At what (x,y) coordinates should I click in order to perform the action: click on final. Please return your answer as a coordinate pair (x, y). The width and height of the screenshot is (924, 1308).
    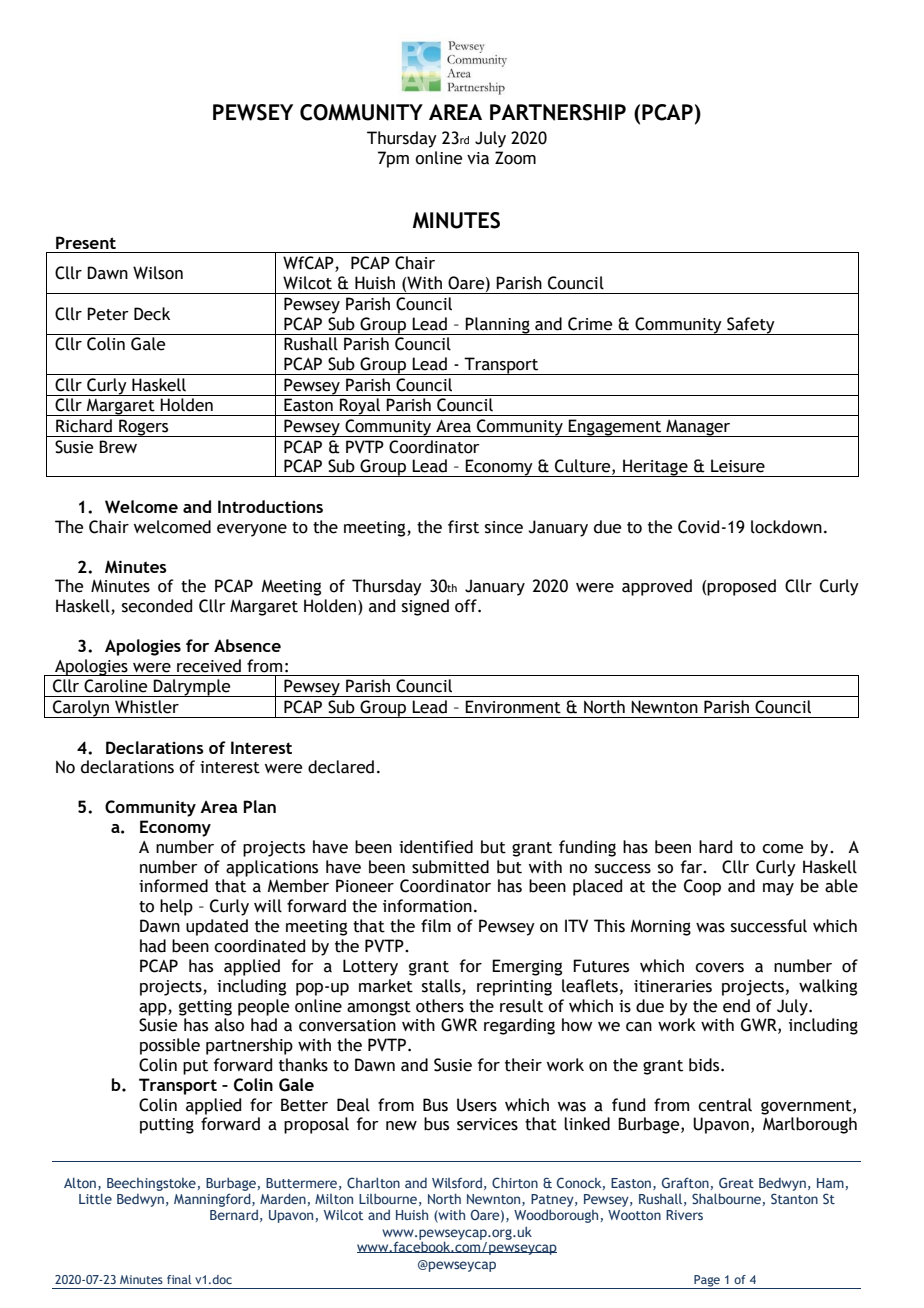
    Looking at the image, I should click on (179, 1279).
